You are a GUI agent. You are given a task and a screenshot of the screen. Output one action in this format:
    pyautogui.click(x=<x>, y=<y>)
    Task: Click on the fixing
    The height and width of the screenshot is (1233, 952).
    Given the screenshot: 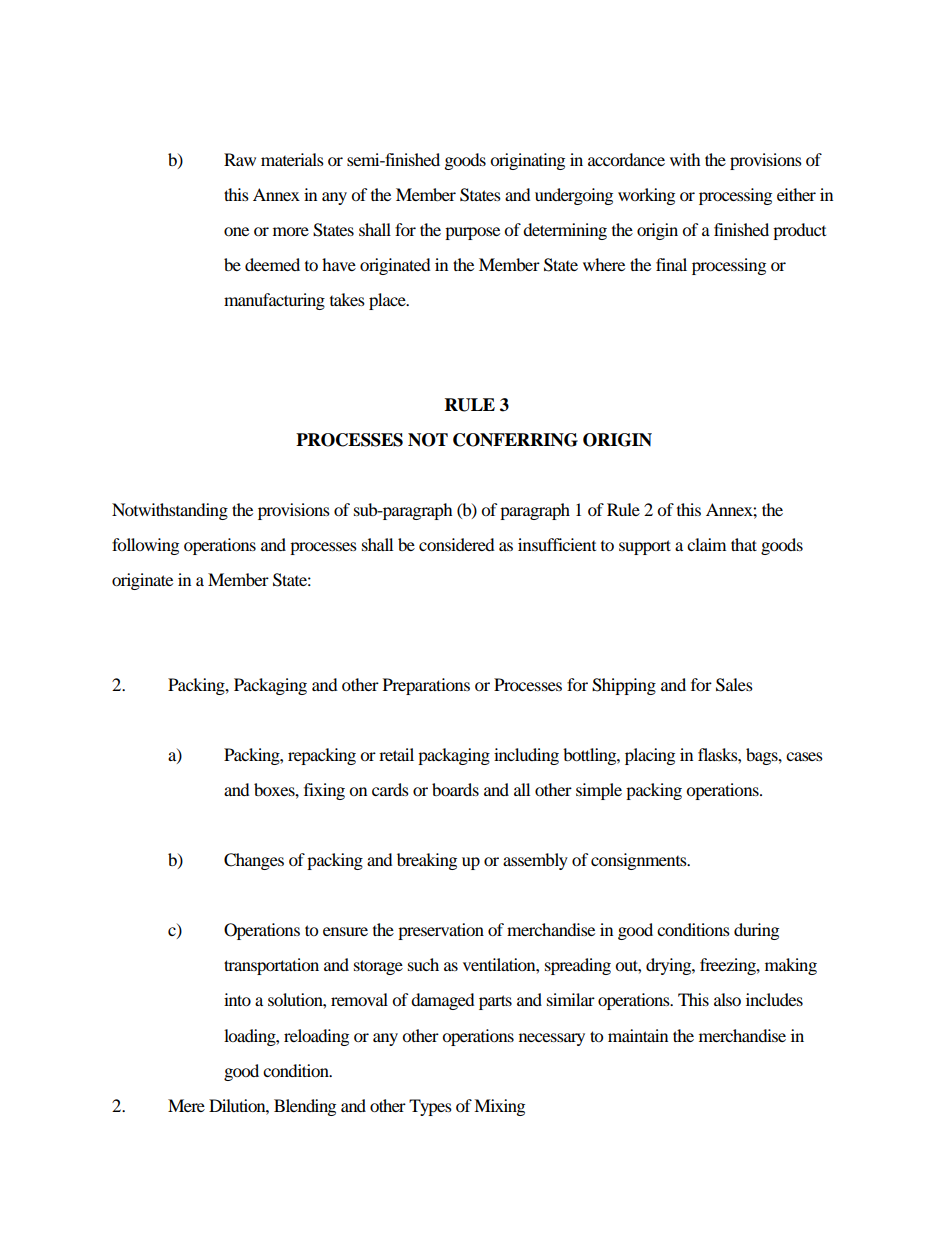 What is the action you would take?
    pyautogui.click(x=324, y=791)
